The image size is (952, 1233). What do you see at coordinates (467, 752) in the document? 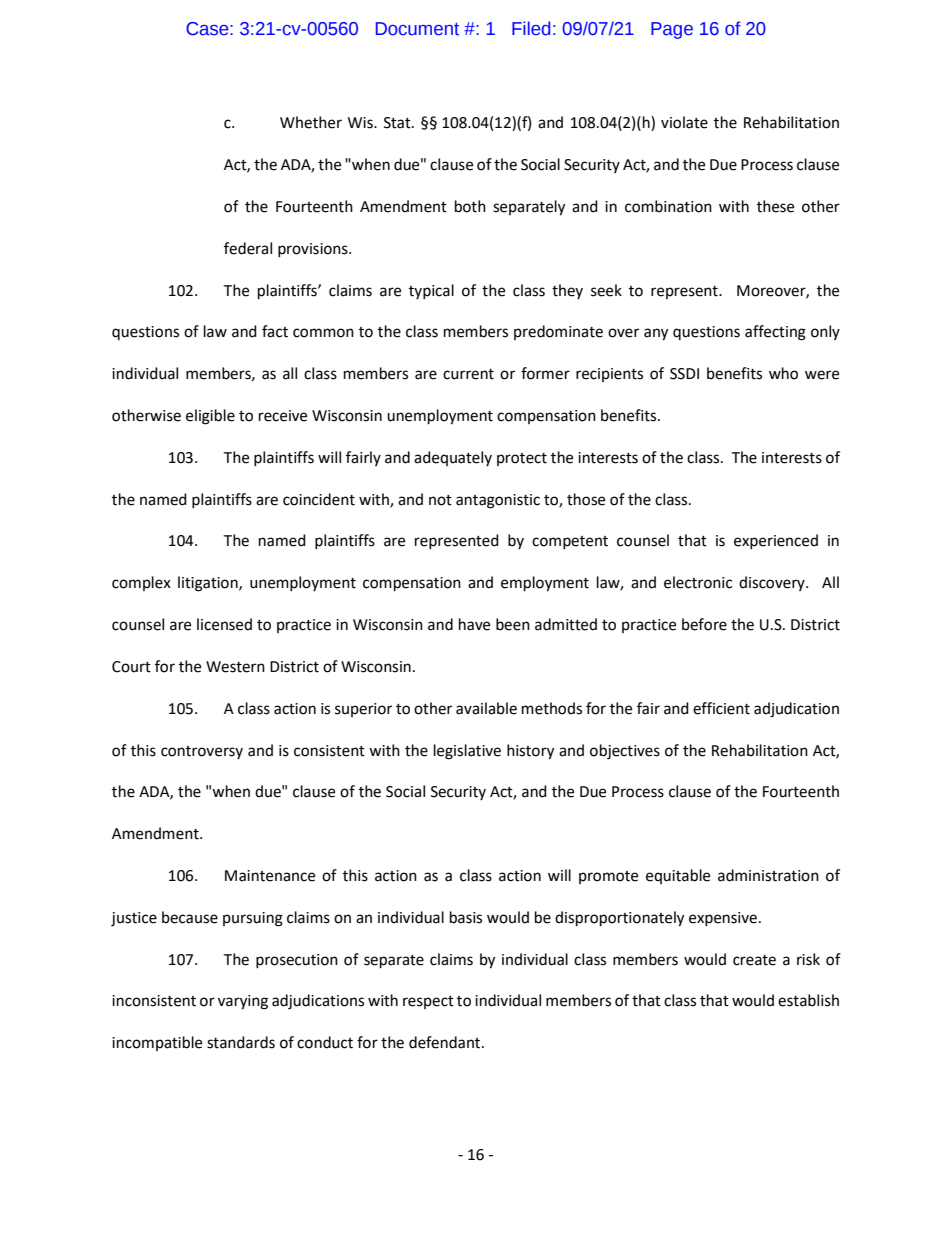
I see `legislative` at bounding box center [467, 752].
